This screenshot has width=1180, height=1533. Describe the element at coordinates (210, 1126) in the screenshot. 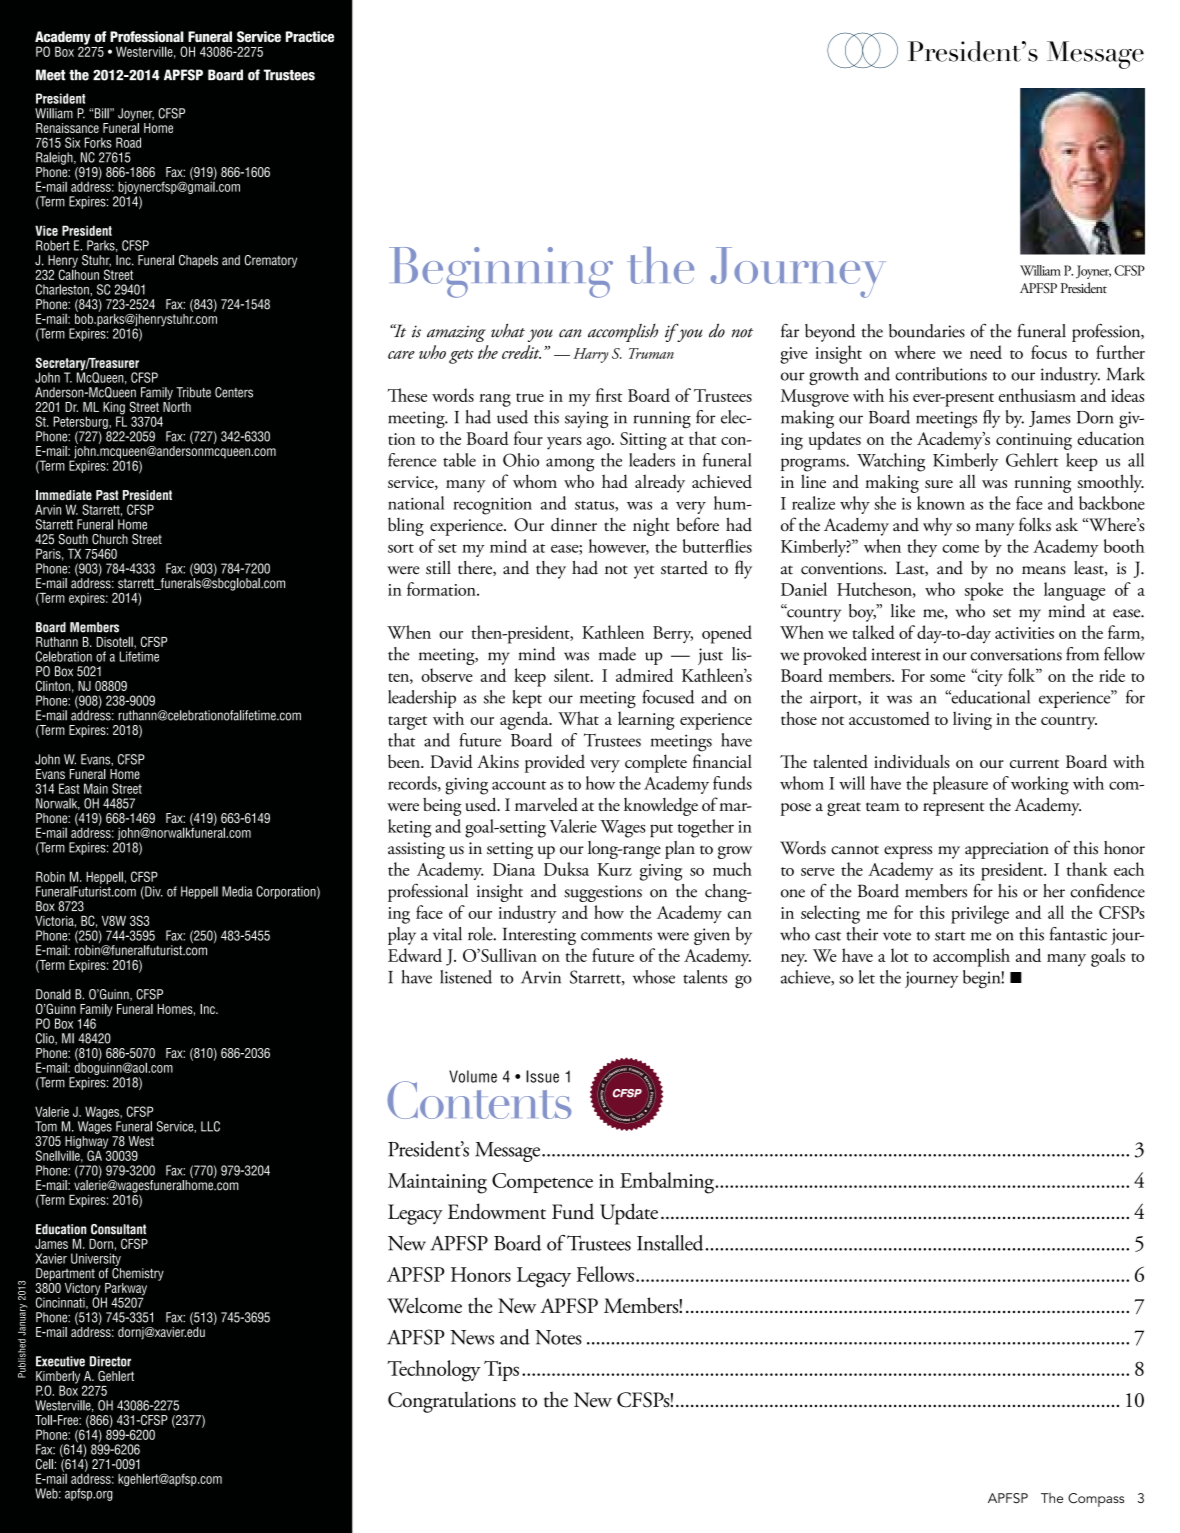

I see `LLC` at that location.
